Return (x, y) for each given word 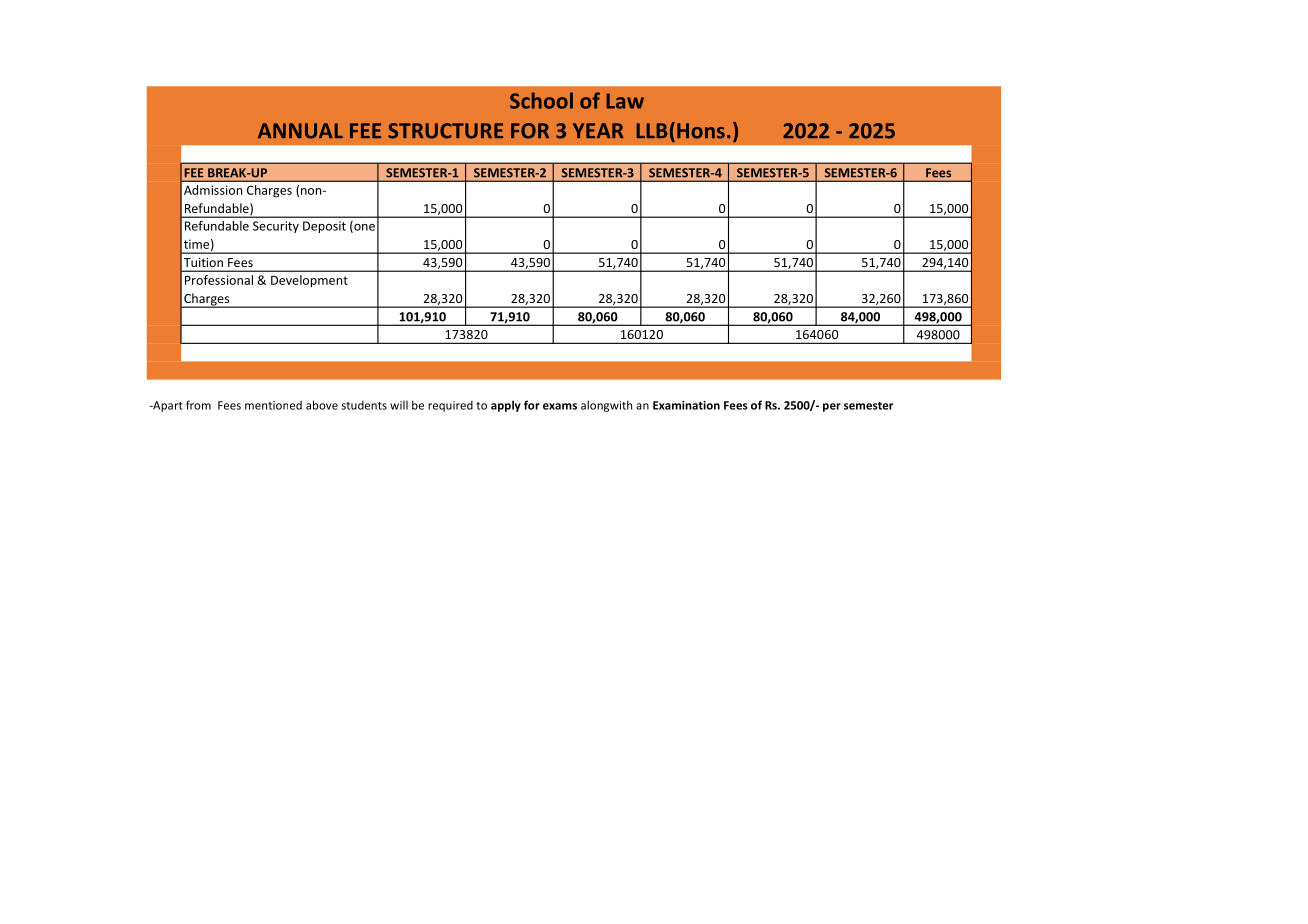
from (198, 405)
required (450, 406)
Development (309, 281)
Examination (686, 405)
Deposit (324, 227)
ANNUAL (300, 131)
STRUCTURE (445, 131)
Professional (219, 280)
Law (625, 101)
